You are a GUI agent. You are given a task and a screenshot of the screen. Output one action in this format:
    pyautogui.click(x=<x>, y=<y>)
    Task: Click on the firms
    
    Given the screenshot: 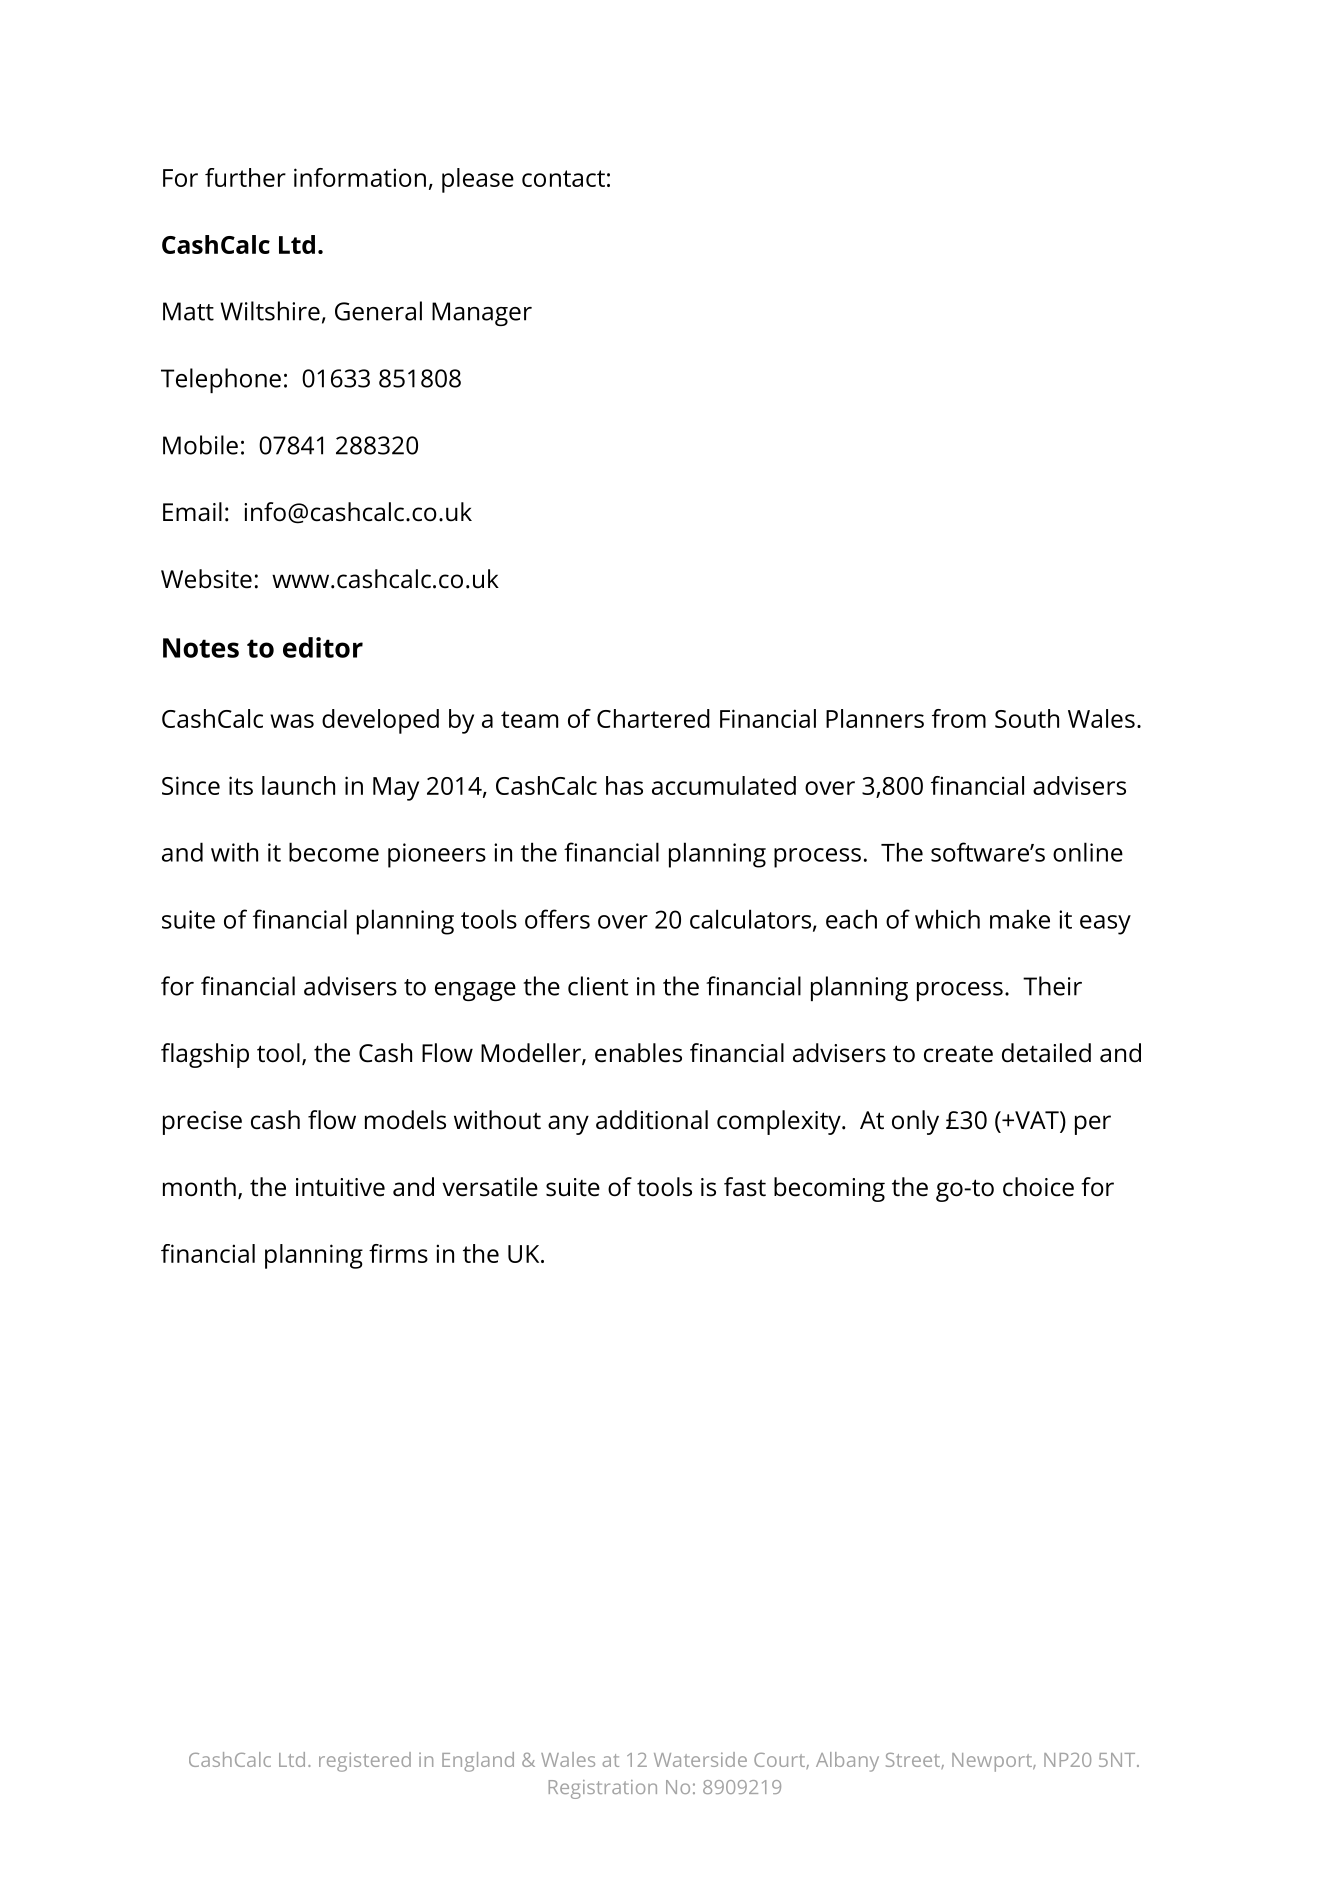 What is the action you would take?
    pyautogui.click(x=398, y=1253)
